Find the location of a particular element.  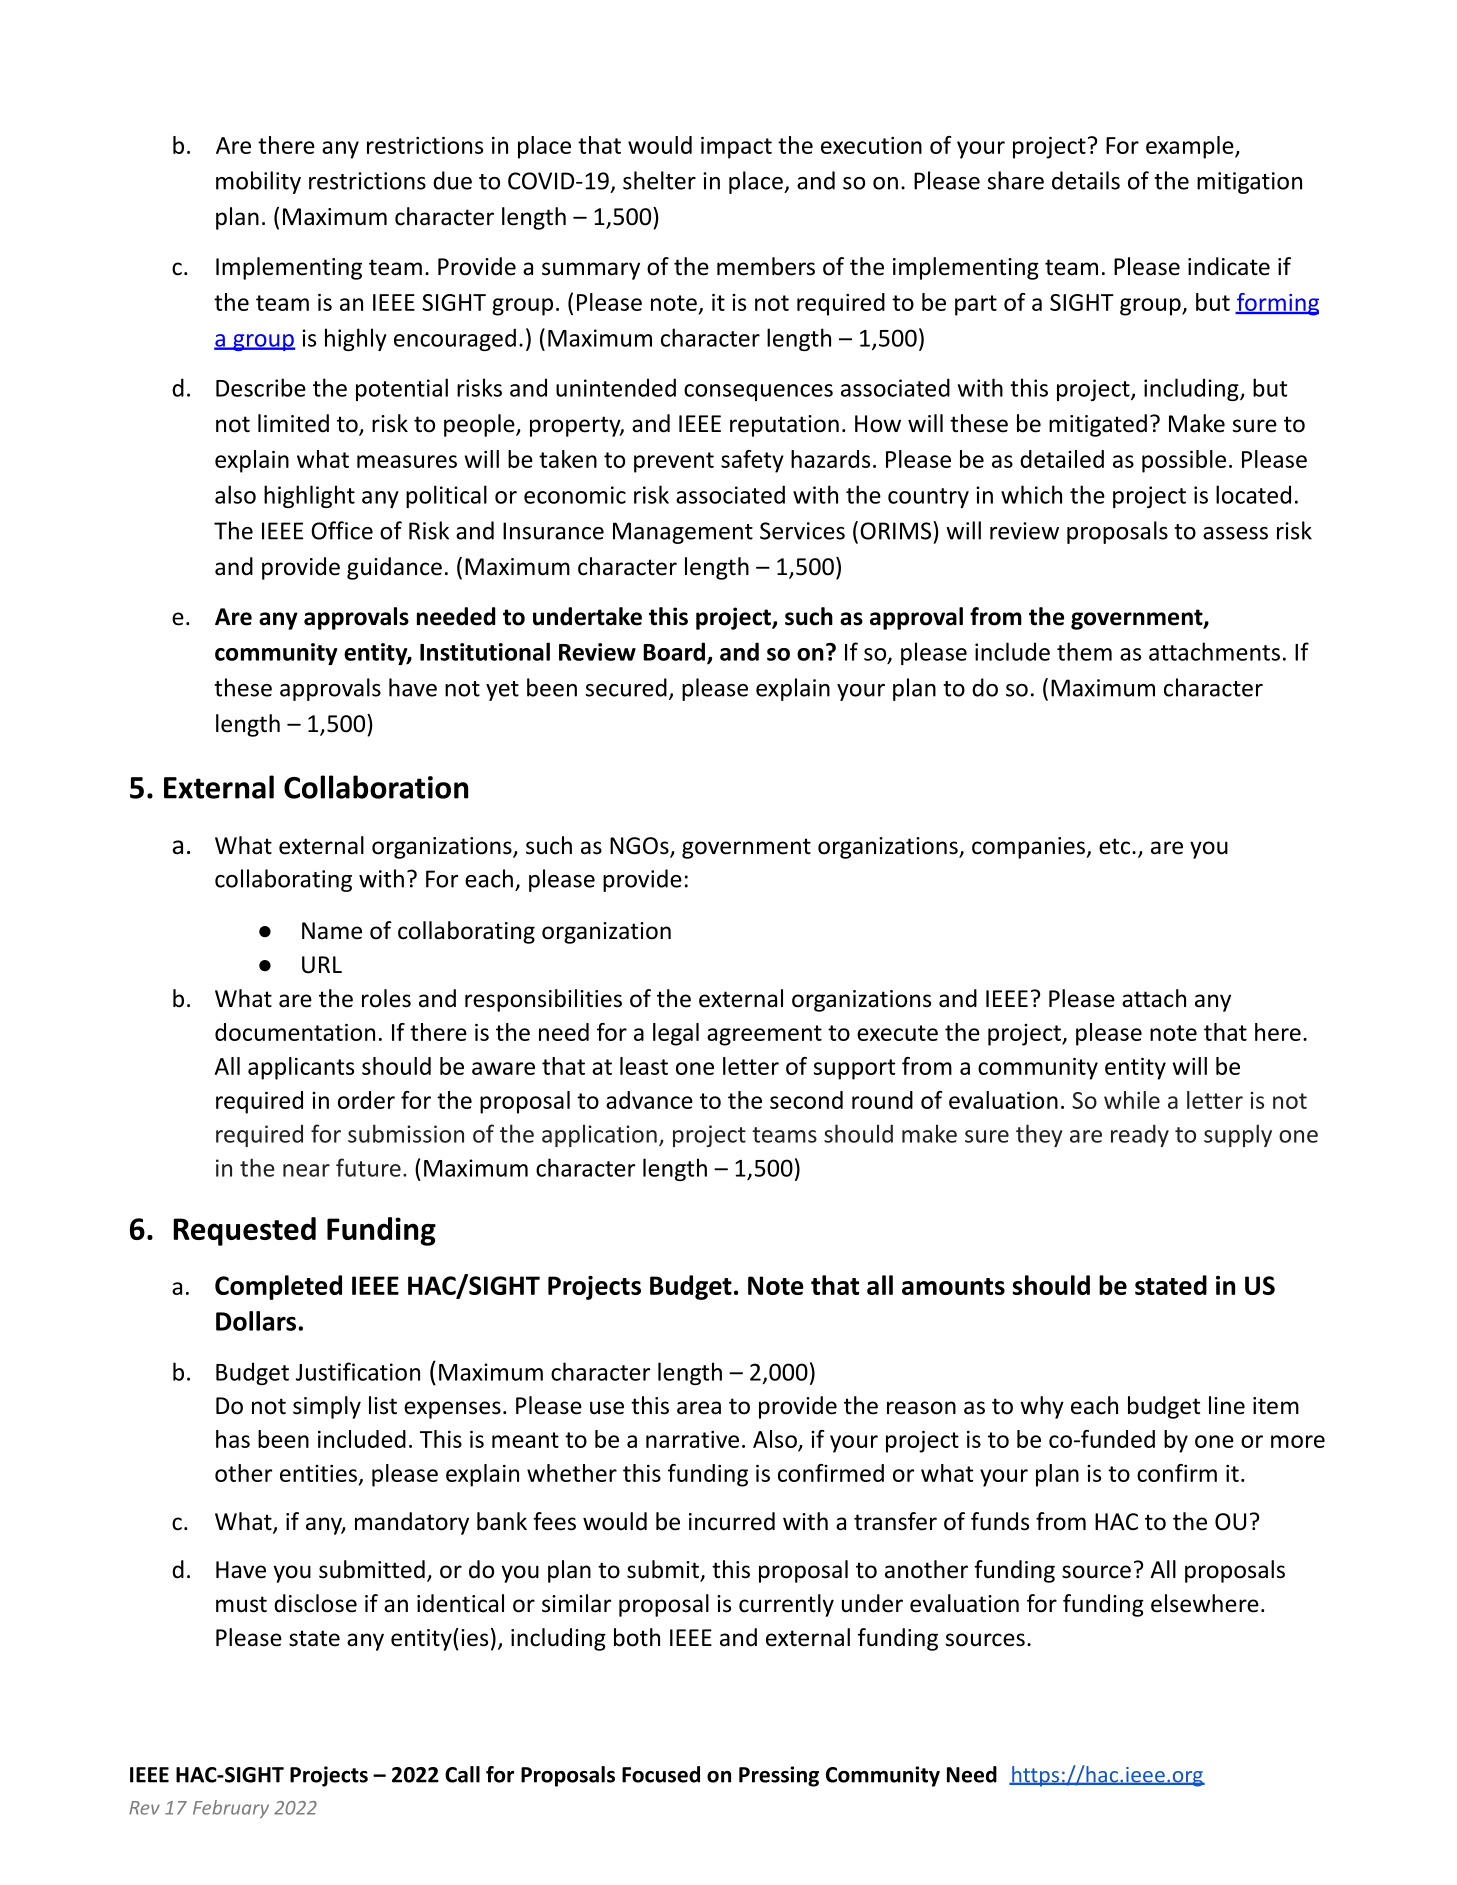

impact is located at coordinates (736, 147).
